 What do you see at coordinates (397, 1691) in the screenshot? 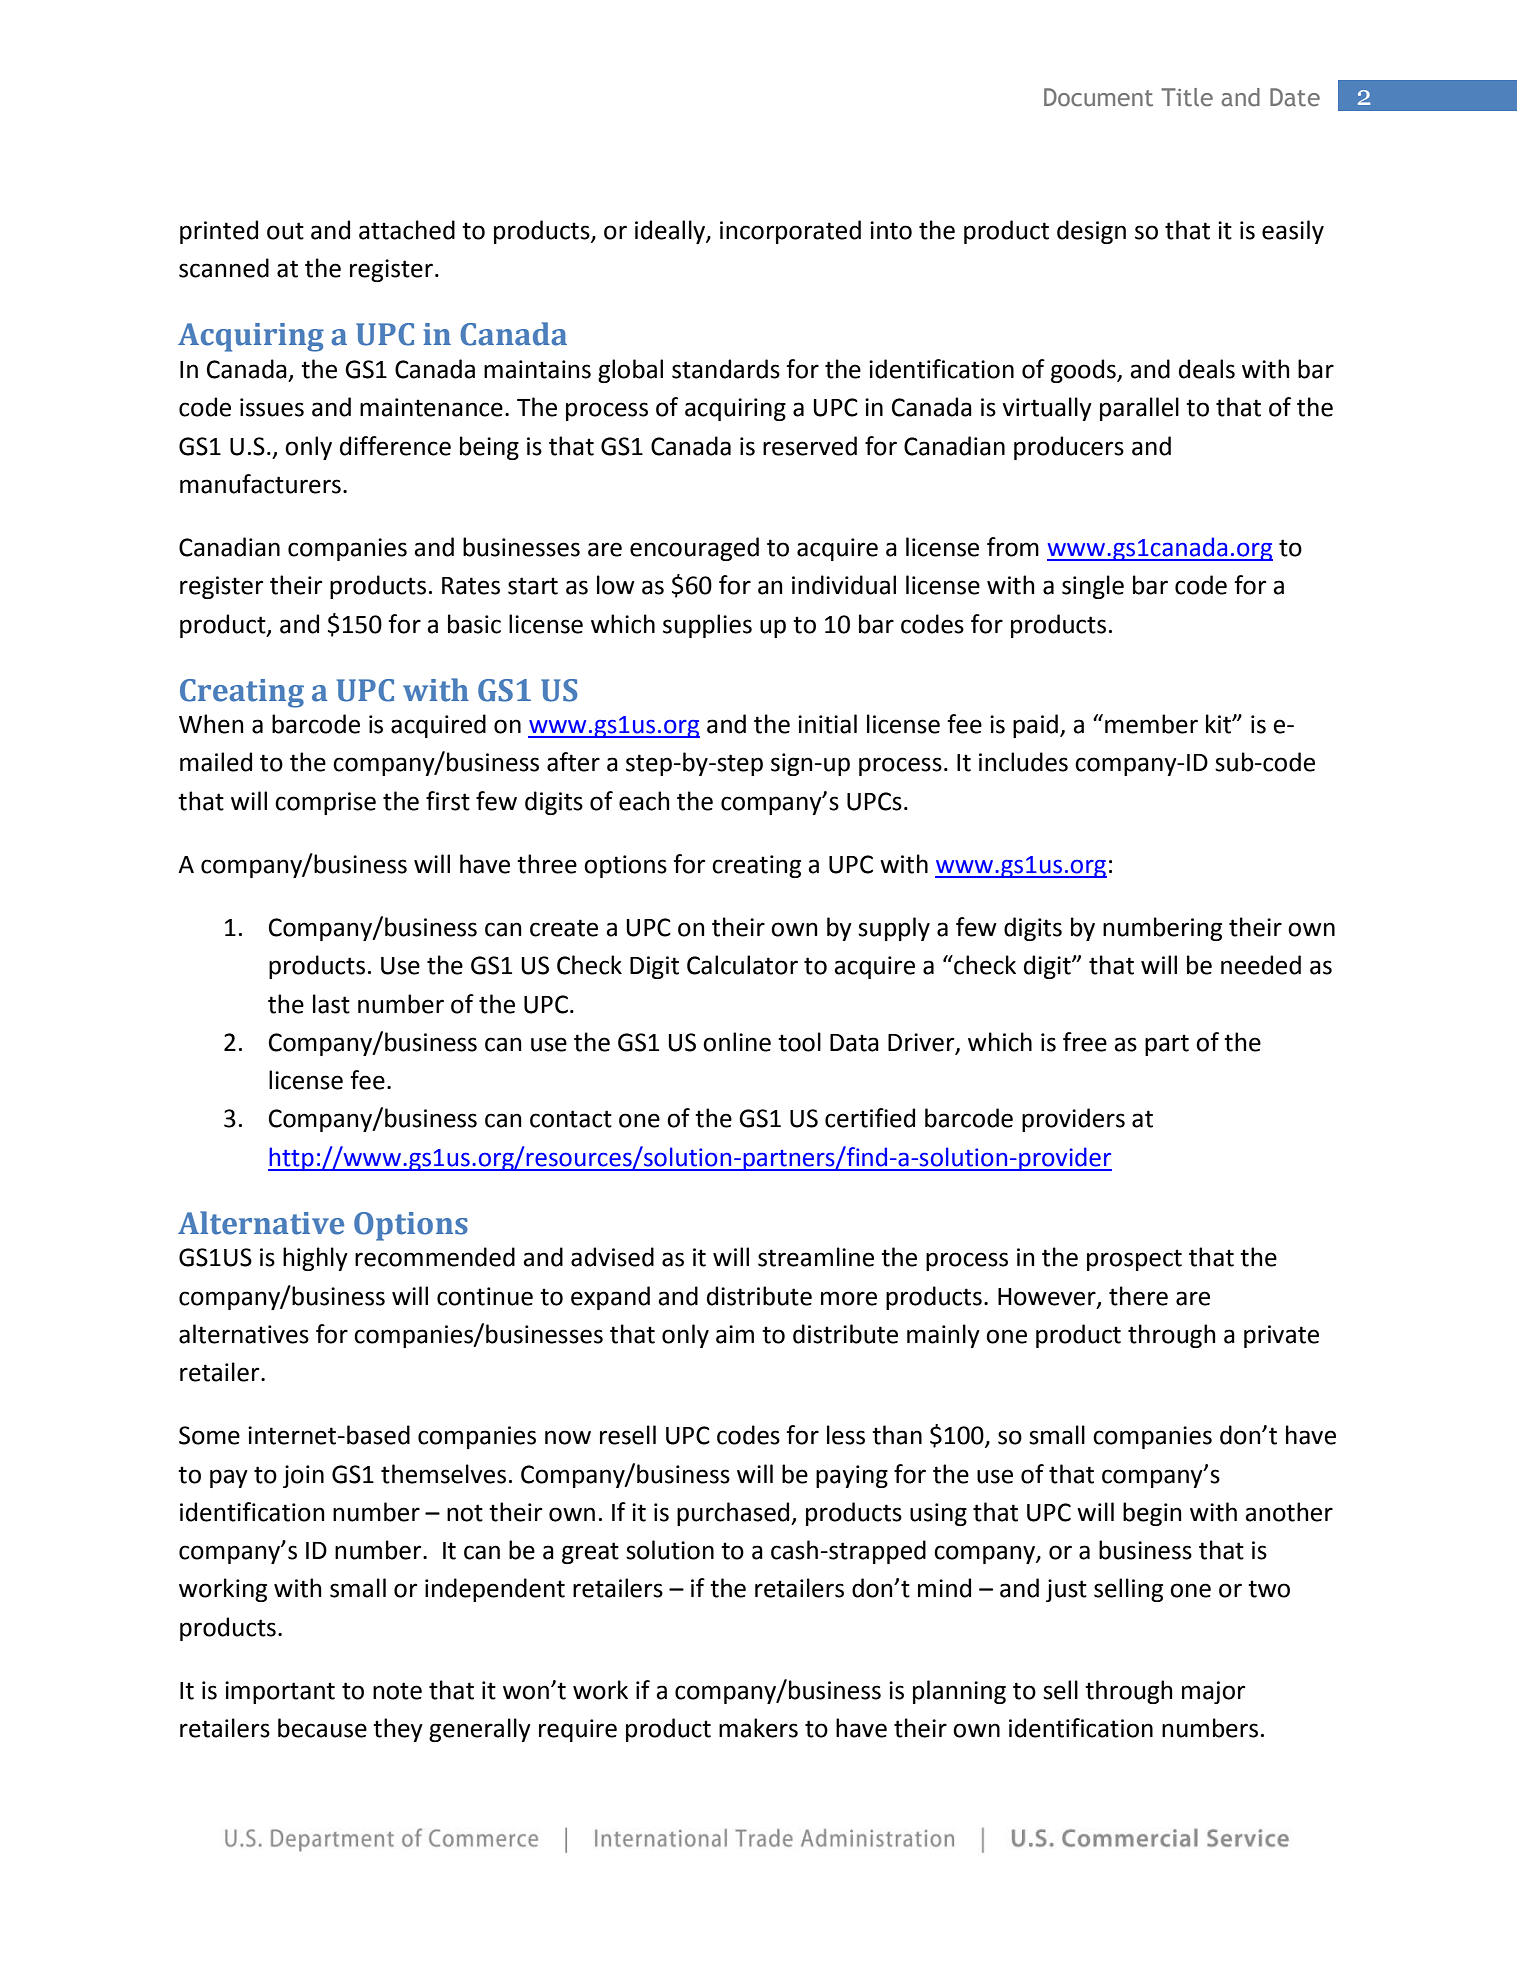
I see `note` at bounding box center [397, 1691].
